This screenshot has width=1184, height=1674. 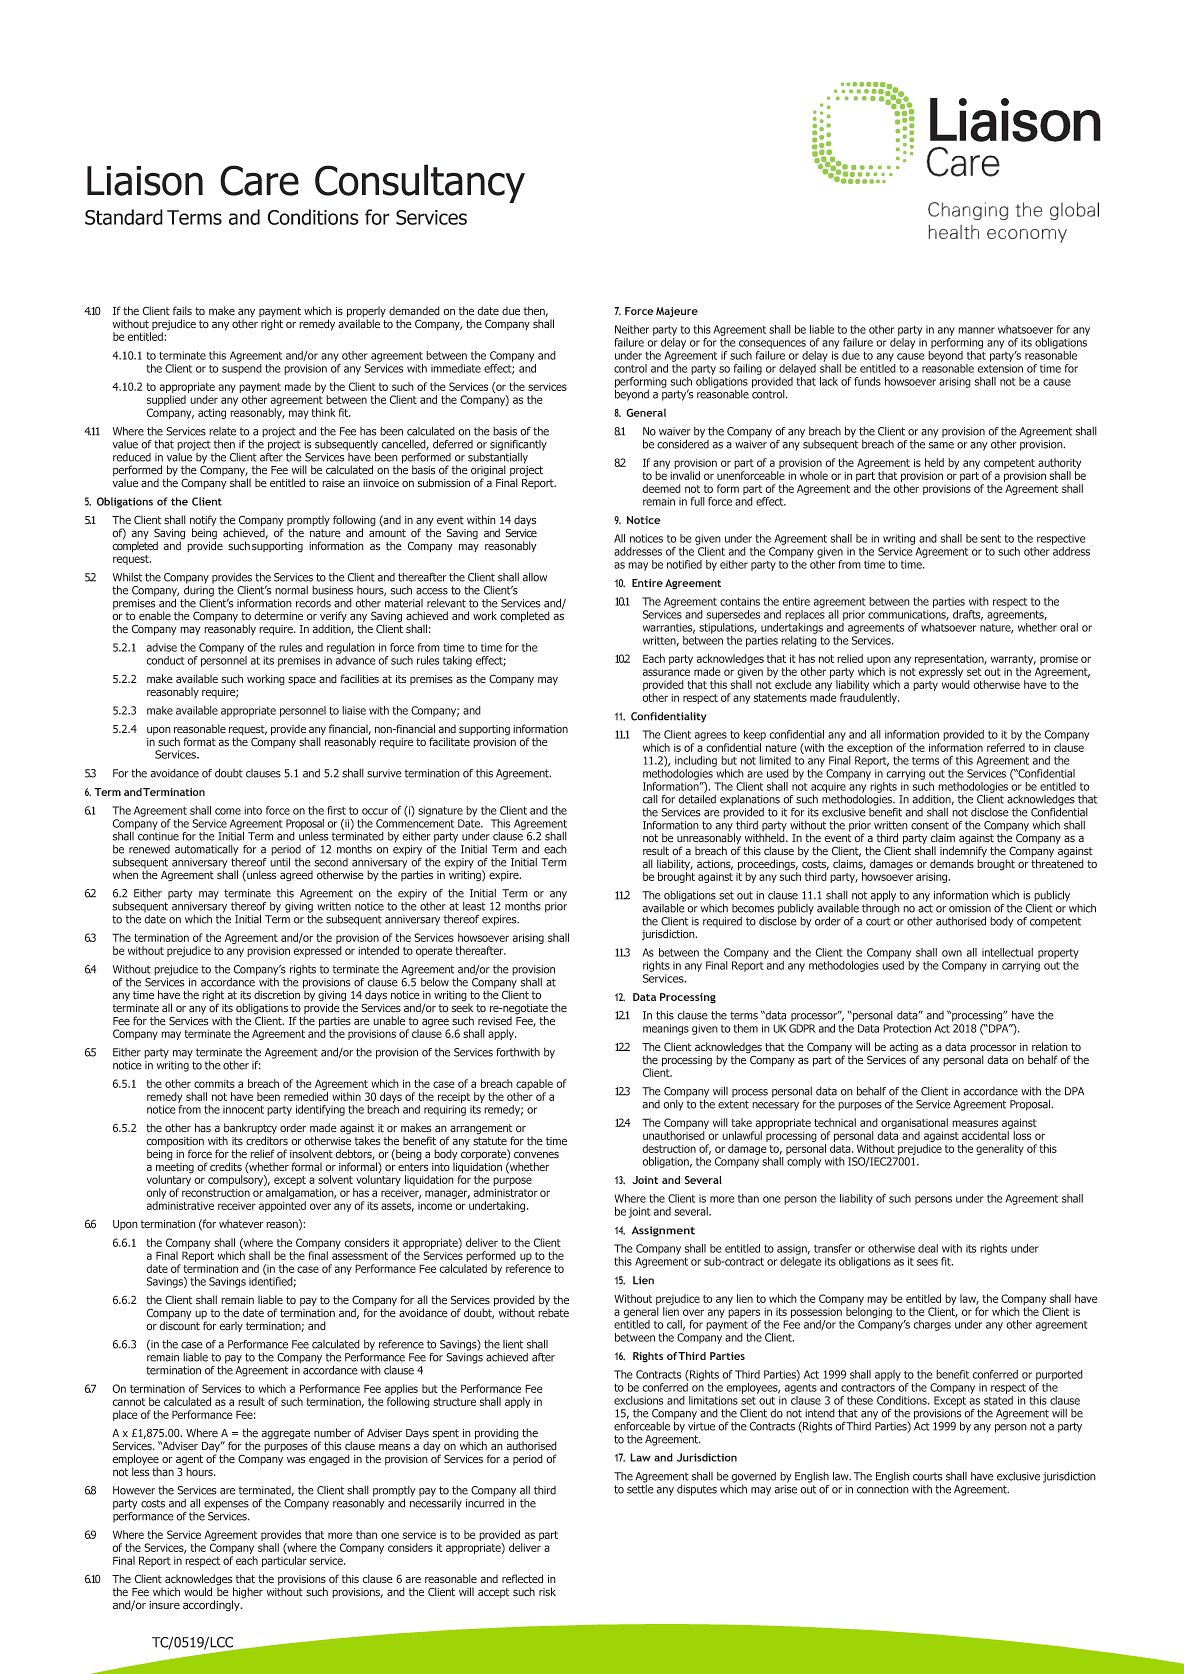 What do you see at coordinates (534, 577) in the screenshot?
I see `allow` at bounding box center [534, 577].
